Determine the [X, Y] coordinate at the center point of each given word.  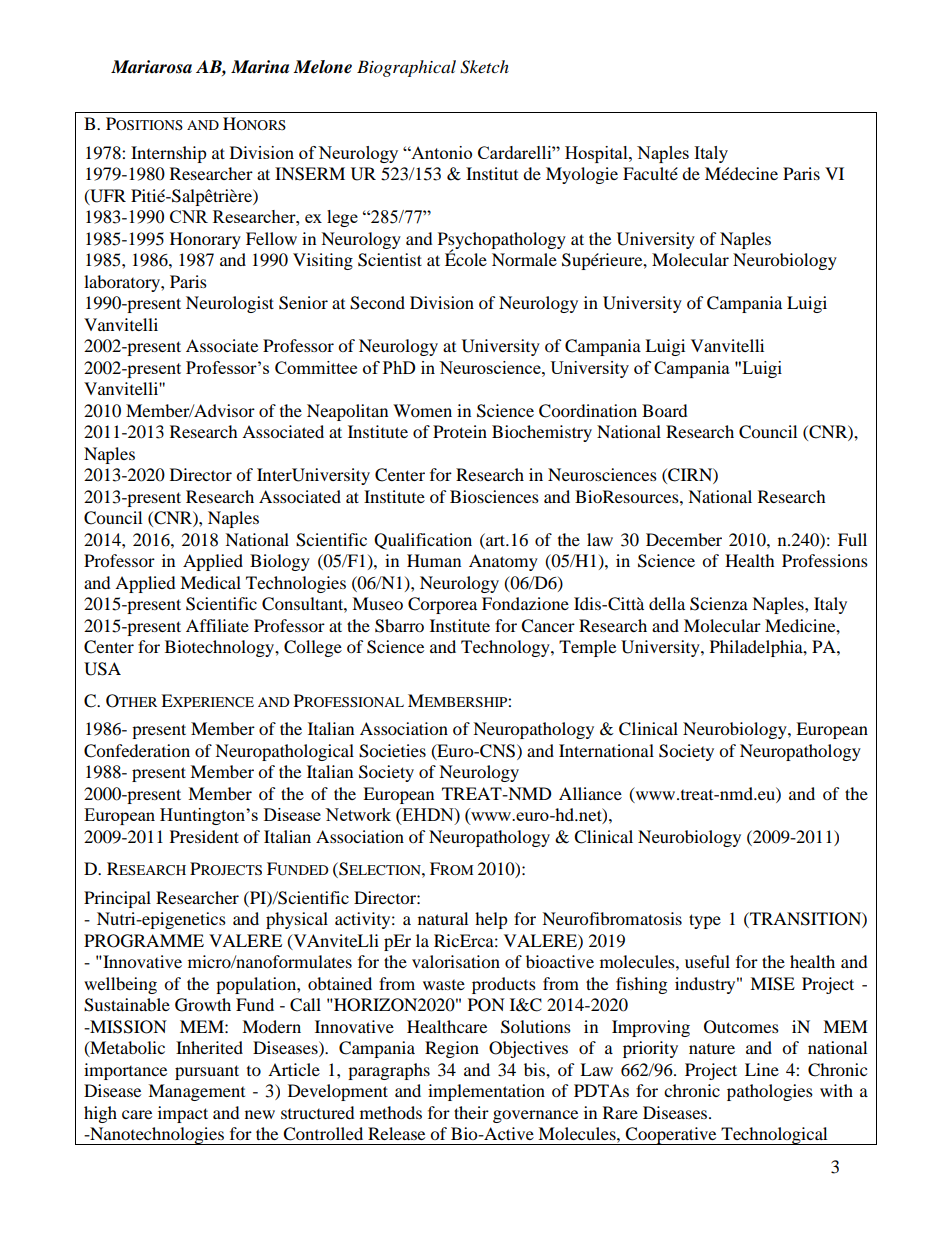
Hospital [597, 154]
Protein [460, 431]
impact [183, 1114]
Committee [316, 367]
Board [665, 410]
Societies [392, 751]
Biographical [406, 68]
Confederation [137, 751]
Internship [169, 154]
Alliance [590, 793]
